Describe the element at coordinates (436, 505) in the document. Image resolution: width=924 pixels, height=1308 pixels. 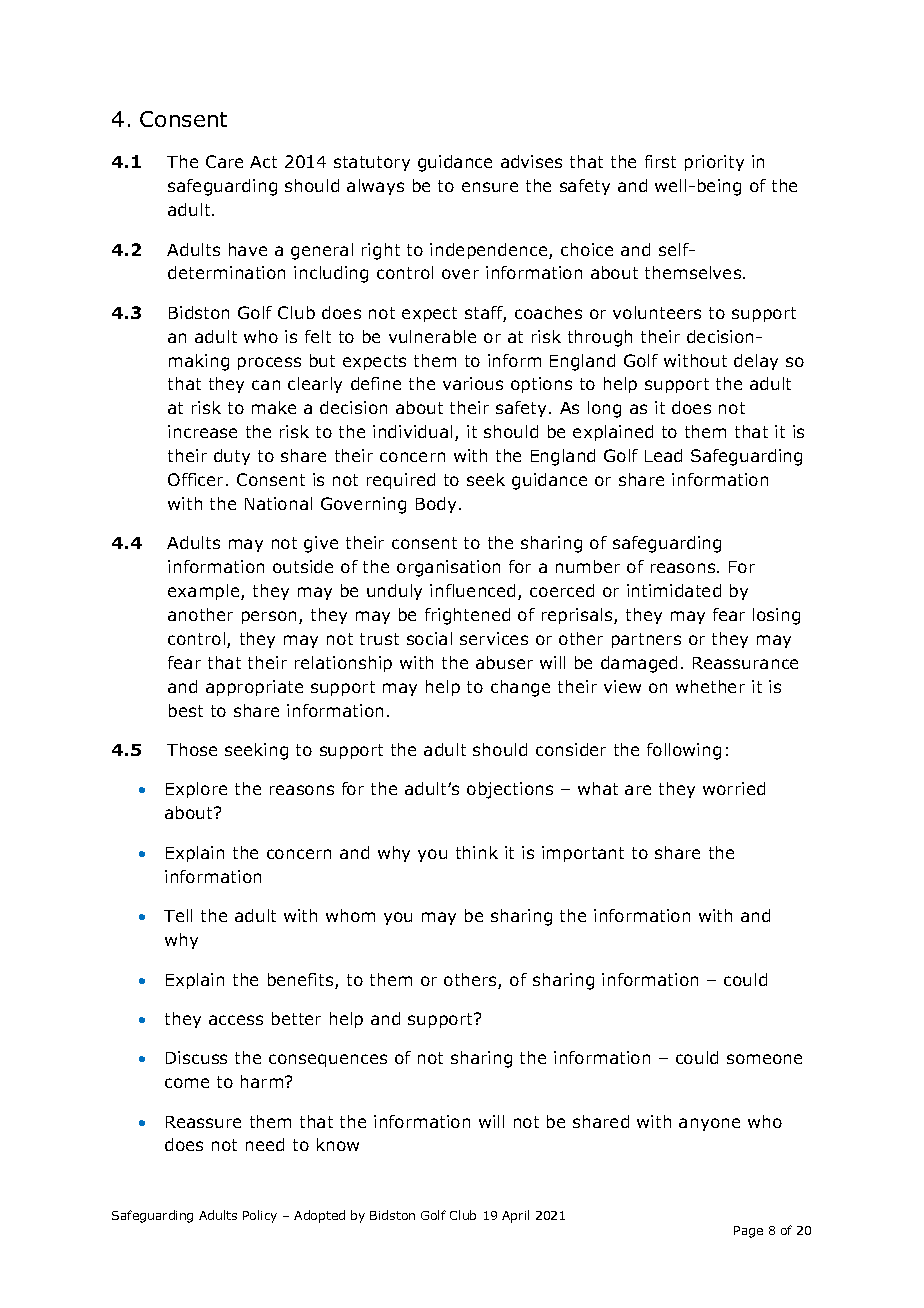
I see `Body` at that location.
